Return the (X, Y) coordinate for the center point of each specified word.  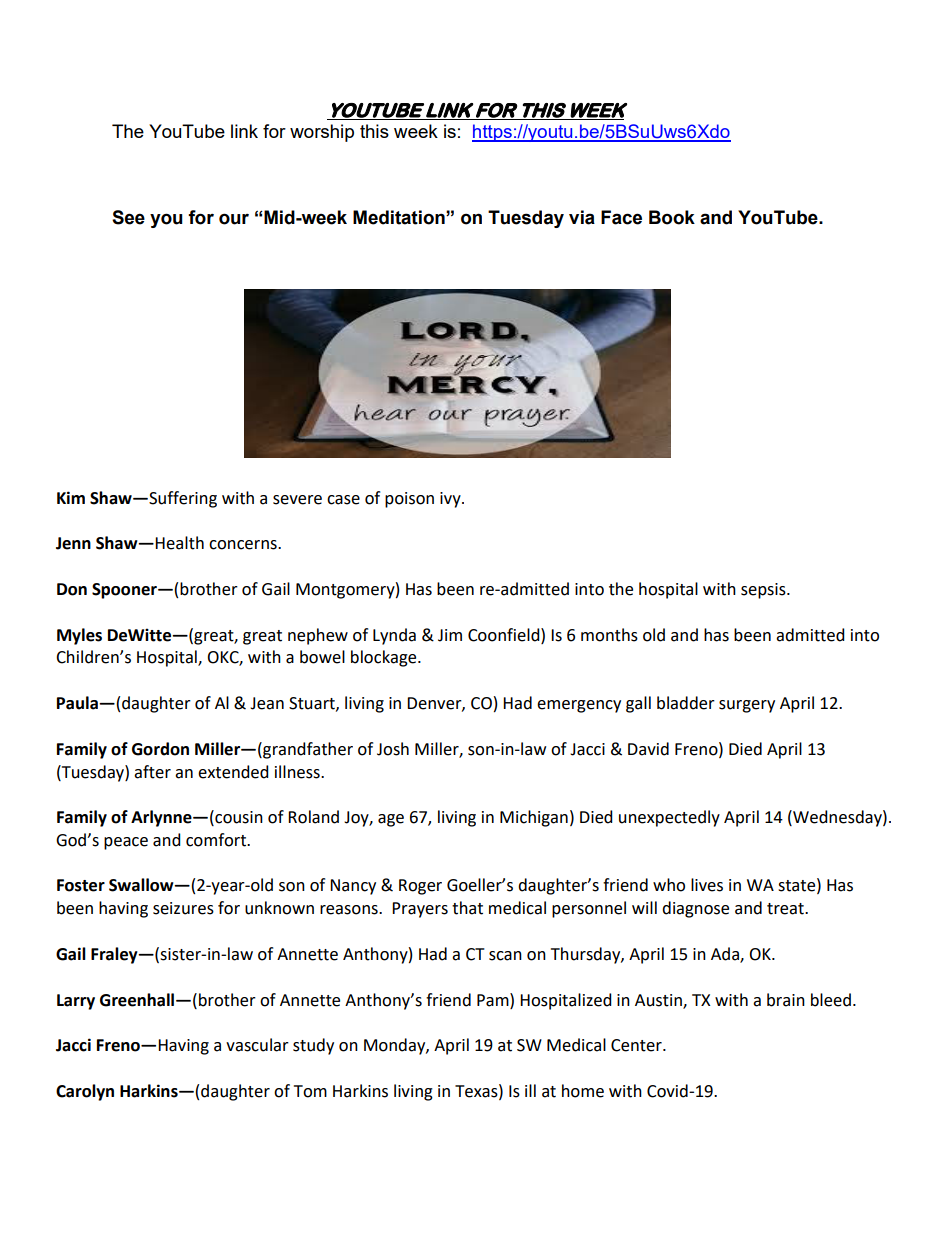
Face (621, 217)
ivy (451, 500)
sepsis (764, 591)
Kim (71, 497)
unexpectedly (669, 818)
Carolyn (85, 1092)
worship (322, 133)
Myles (79, 636)
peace (126, 843)
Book (672, 217)
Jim (450, 635)
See (128, 217)
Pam (494, 1000)
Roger (420, 887)
